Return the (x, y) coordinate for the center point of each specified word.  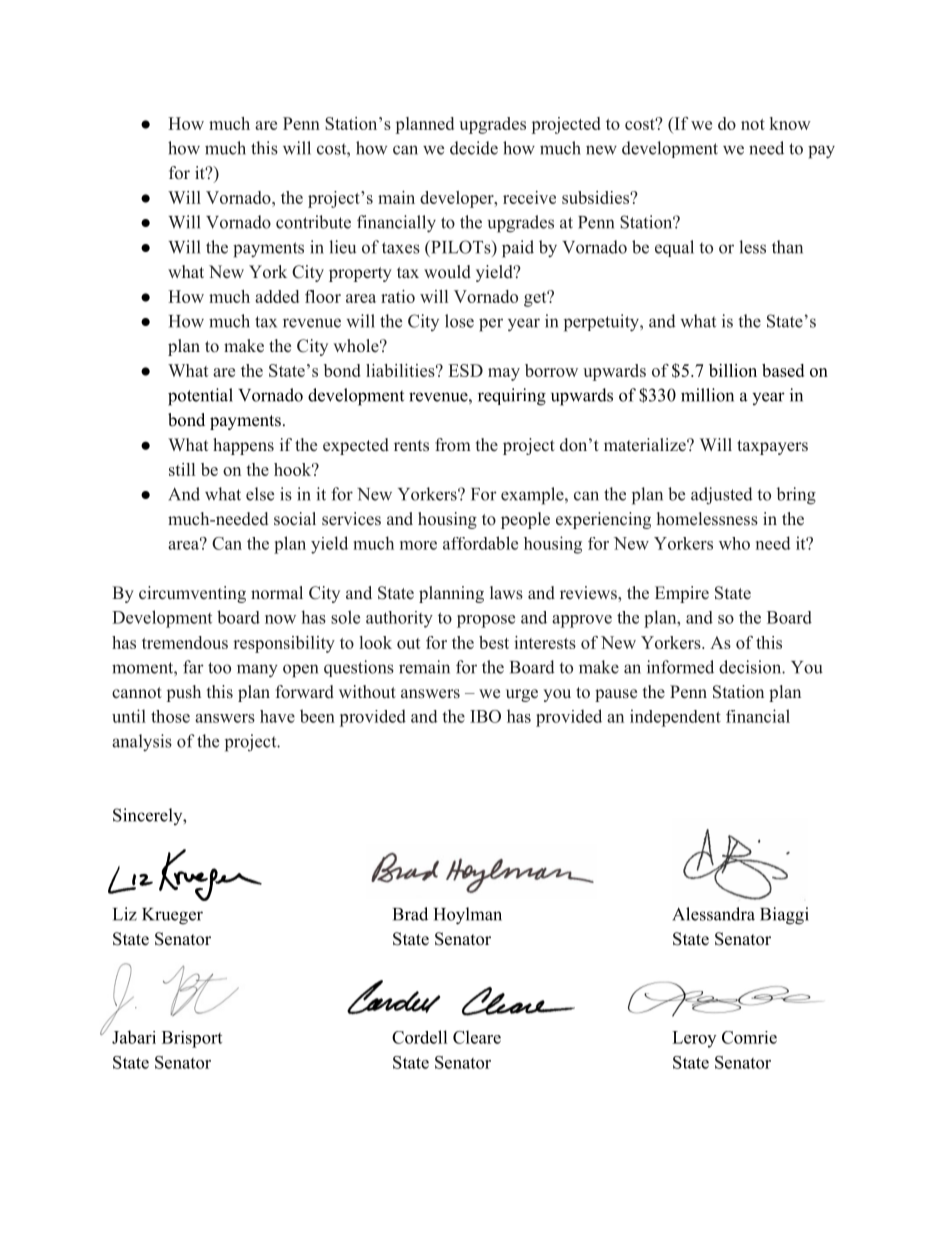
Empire (682, 594)
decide (474, 148)
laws (506, 593)
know (790, 123)
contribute (313, 222)
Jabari (134, 1037)
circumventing (192, 594)
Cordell (420, 1037)
